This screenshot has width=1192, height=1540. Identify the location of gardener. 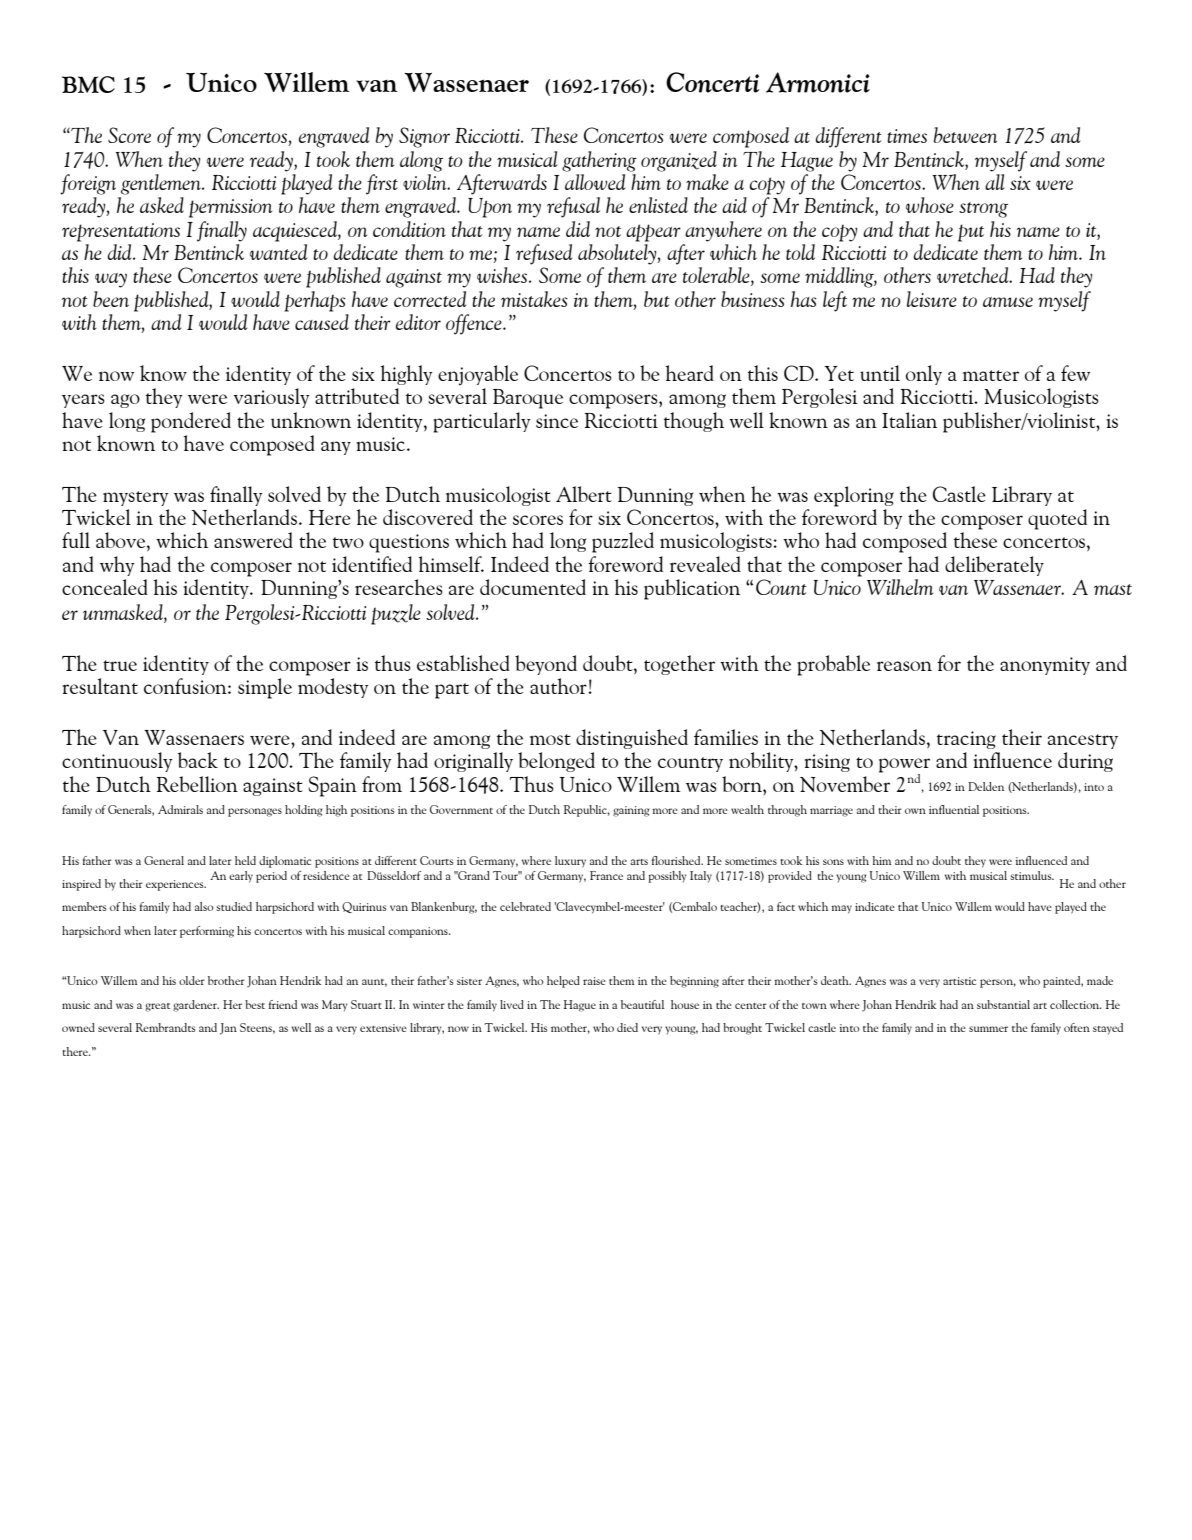
(196, 1006).
